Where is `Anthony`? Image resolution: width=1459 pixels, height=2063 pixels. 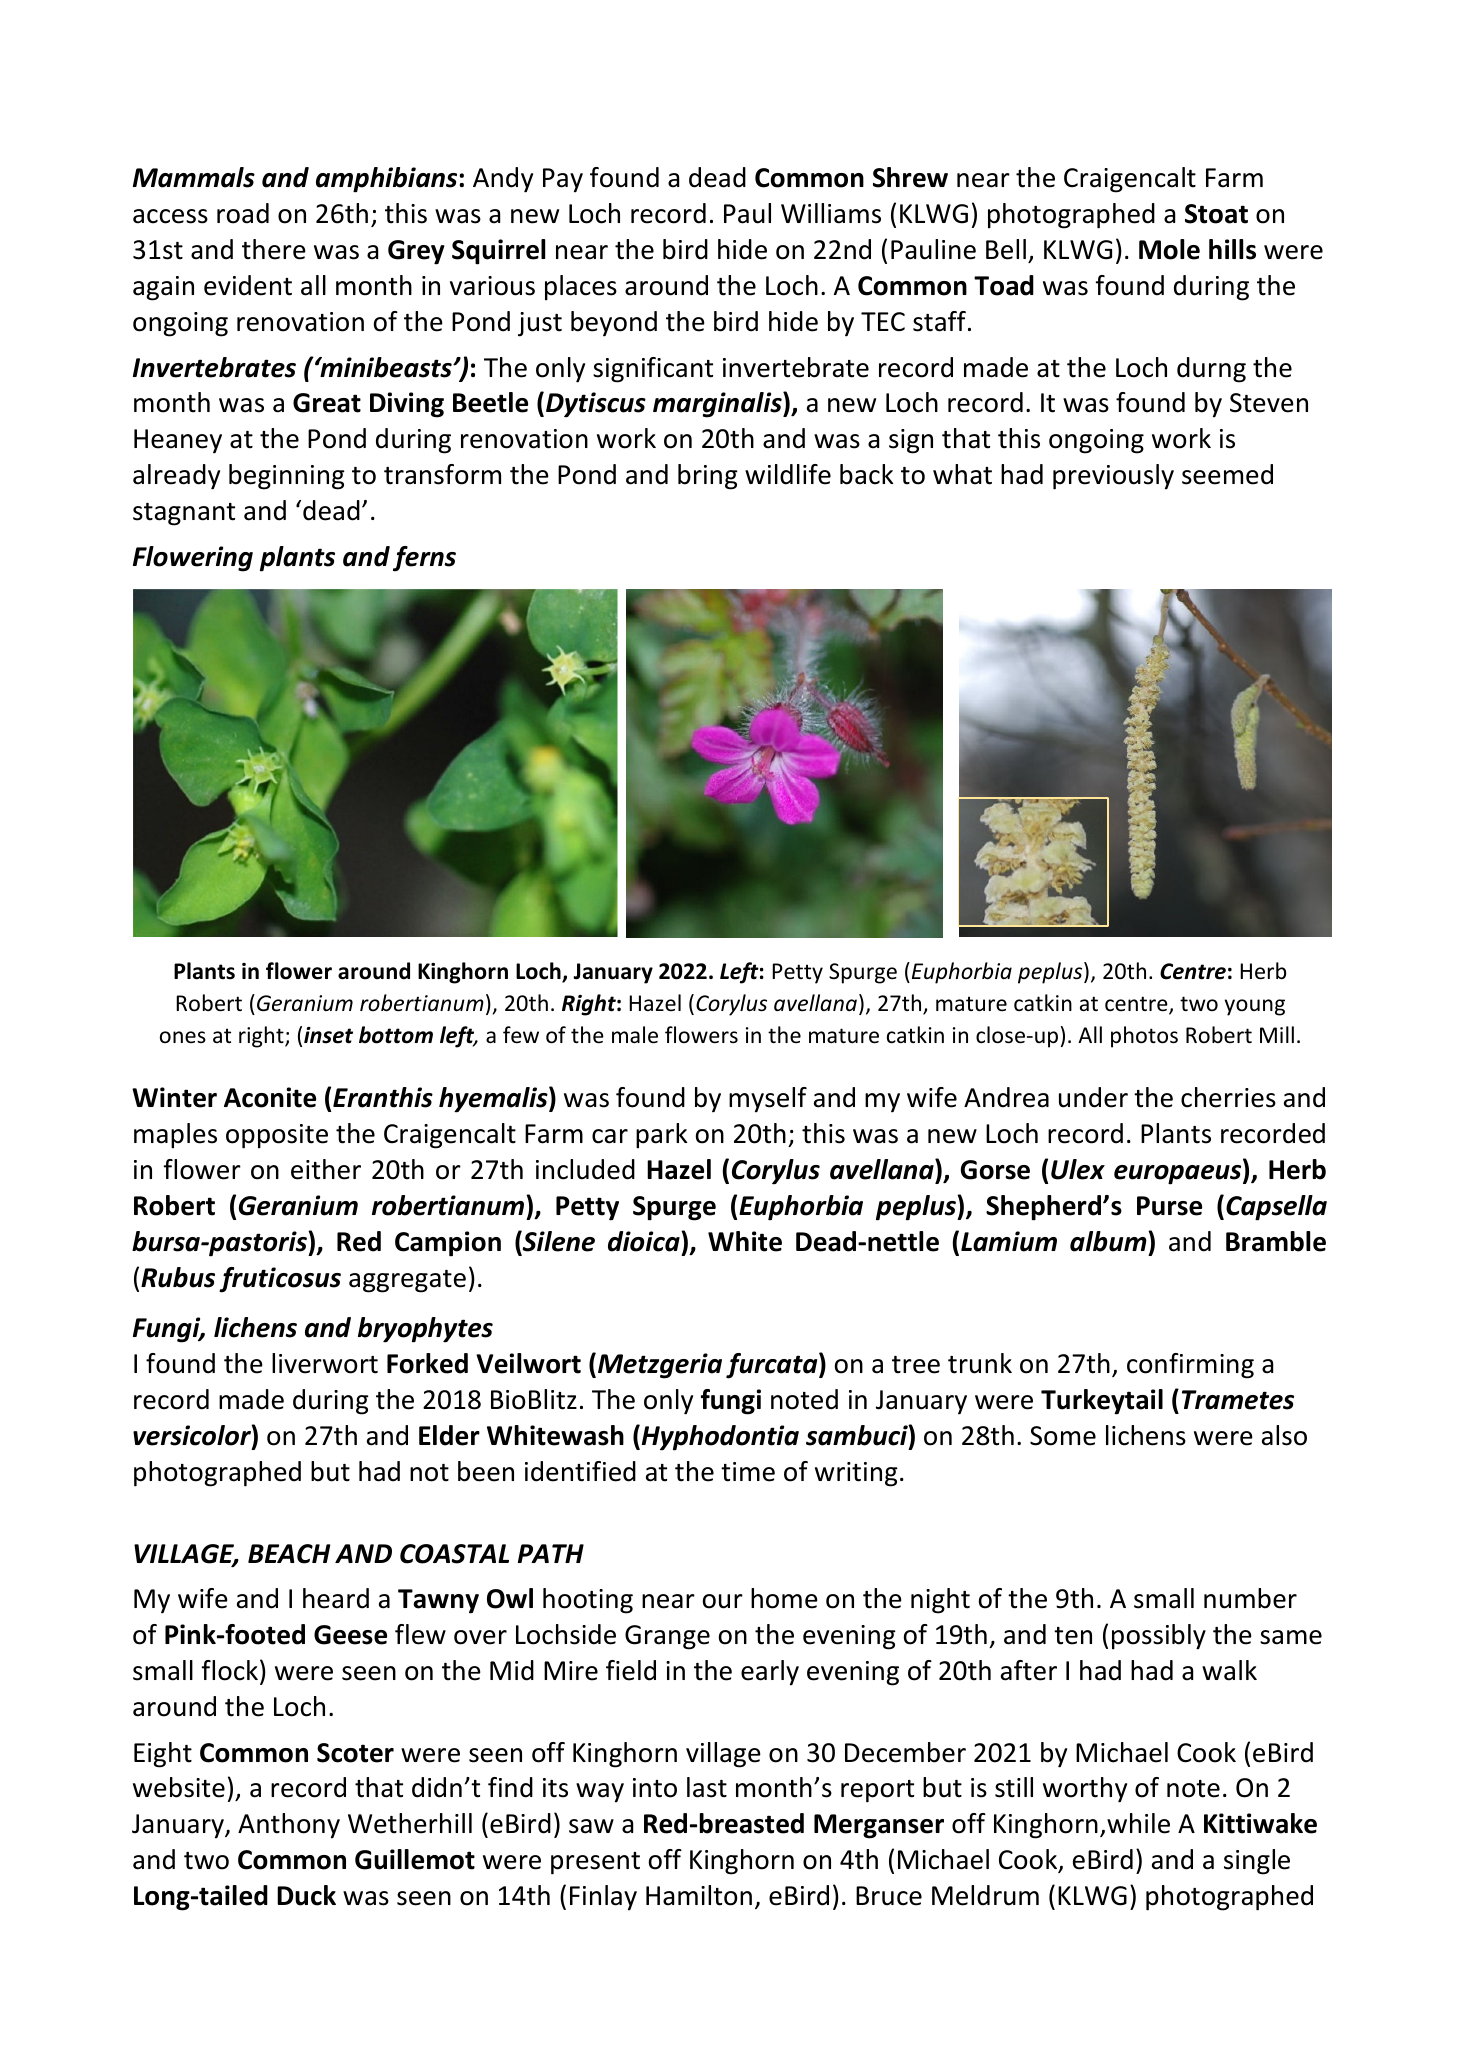
Anthony is located at coordinates (289, 1826).
